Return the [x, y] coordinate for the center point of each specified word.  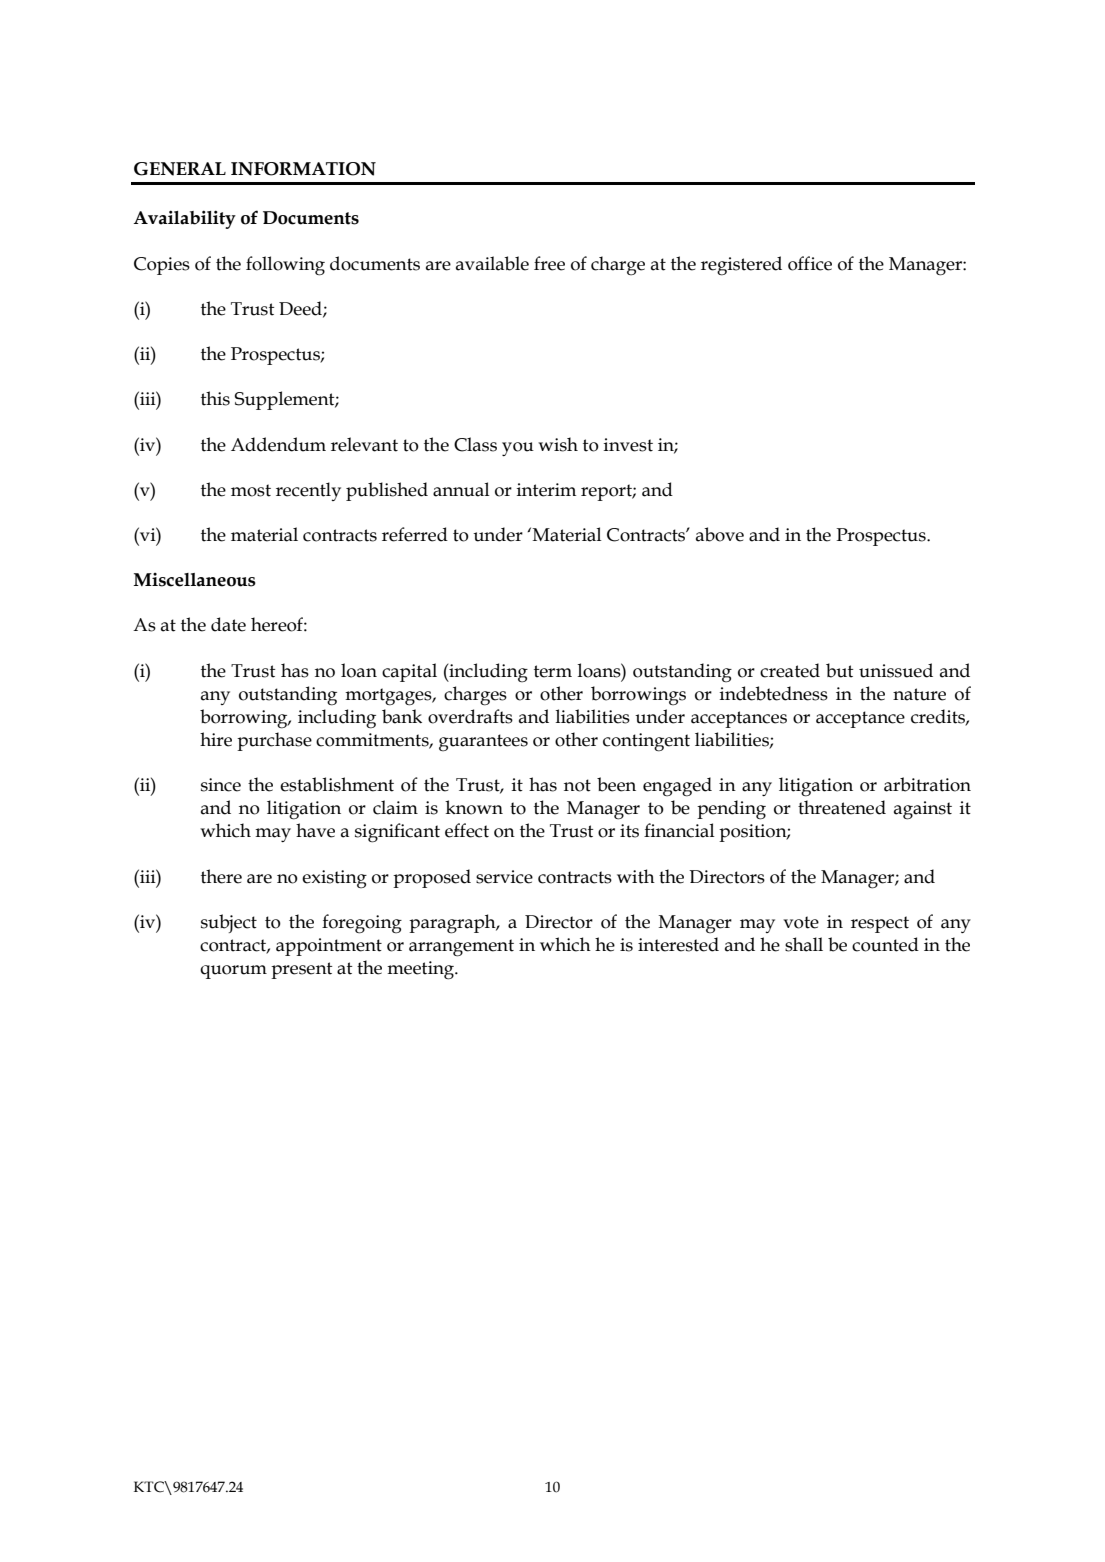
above [720, 534]
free [549, 263]
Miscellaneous [194, 580]
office [810, 263]
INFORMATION [303, 169]
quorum [233, 972]
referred [415, 534]
